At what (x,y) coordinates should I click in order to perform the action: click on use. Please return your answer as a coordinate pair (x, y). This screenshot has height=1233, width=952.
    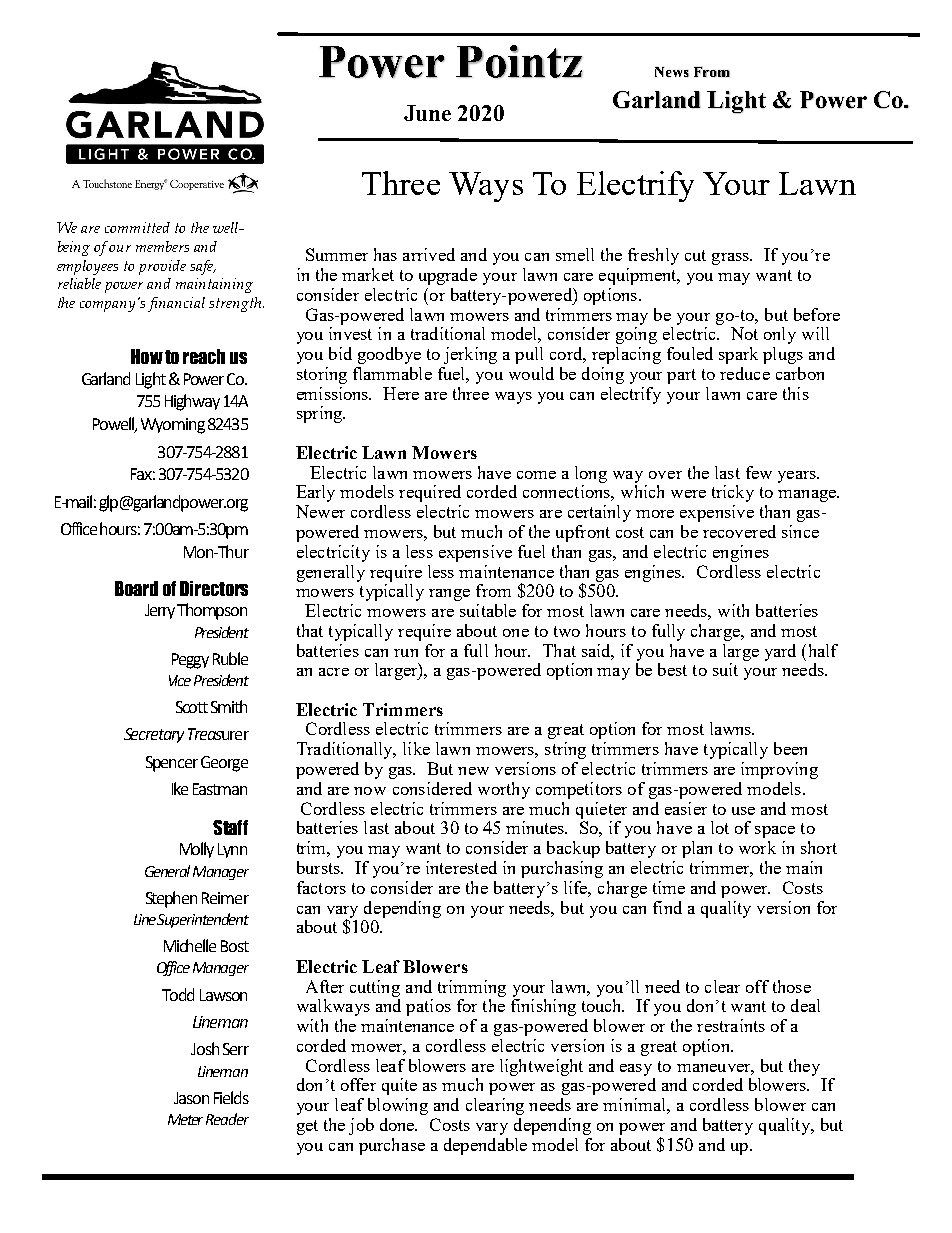
    Looking at the image, I should click on (743, 811).
